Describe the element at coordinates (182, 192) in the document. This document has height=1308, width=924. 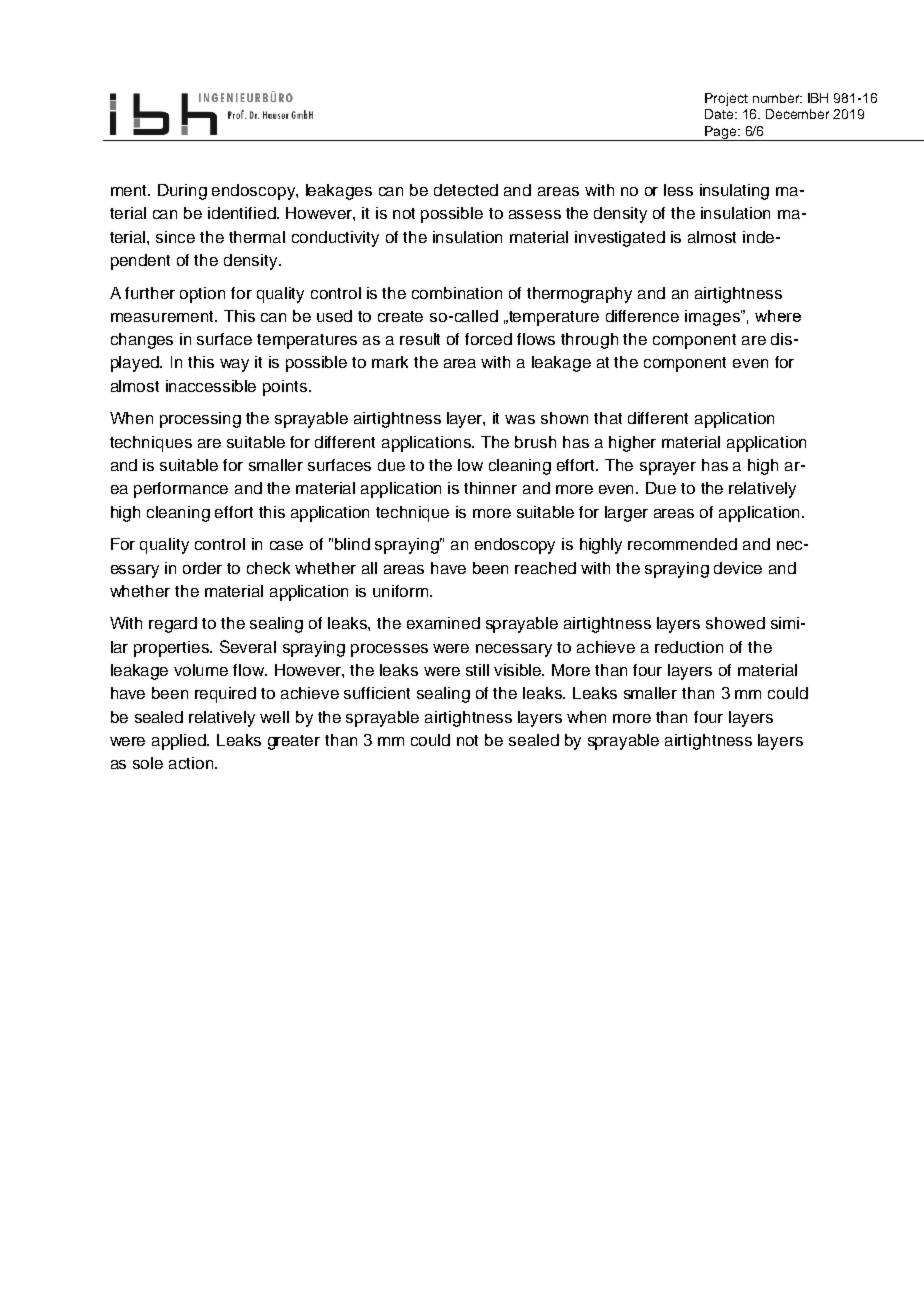
I see `During` at that location.
